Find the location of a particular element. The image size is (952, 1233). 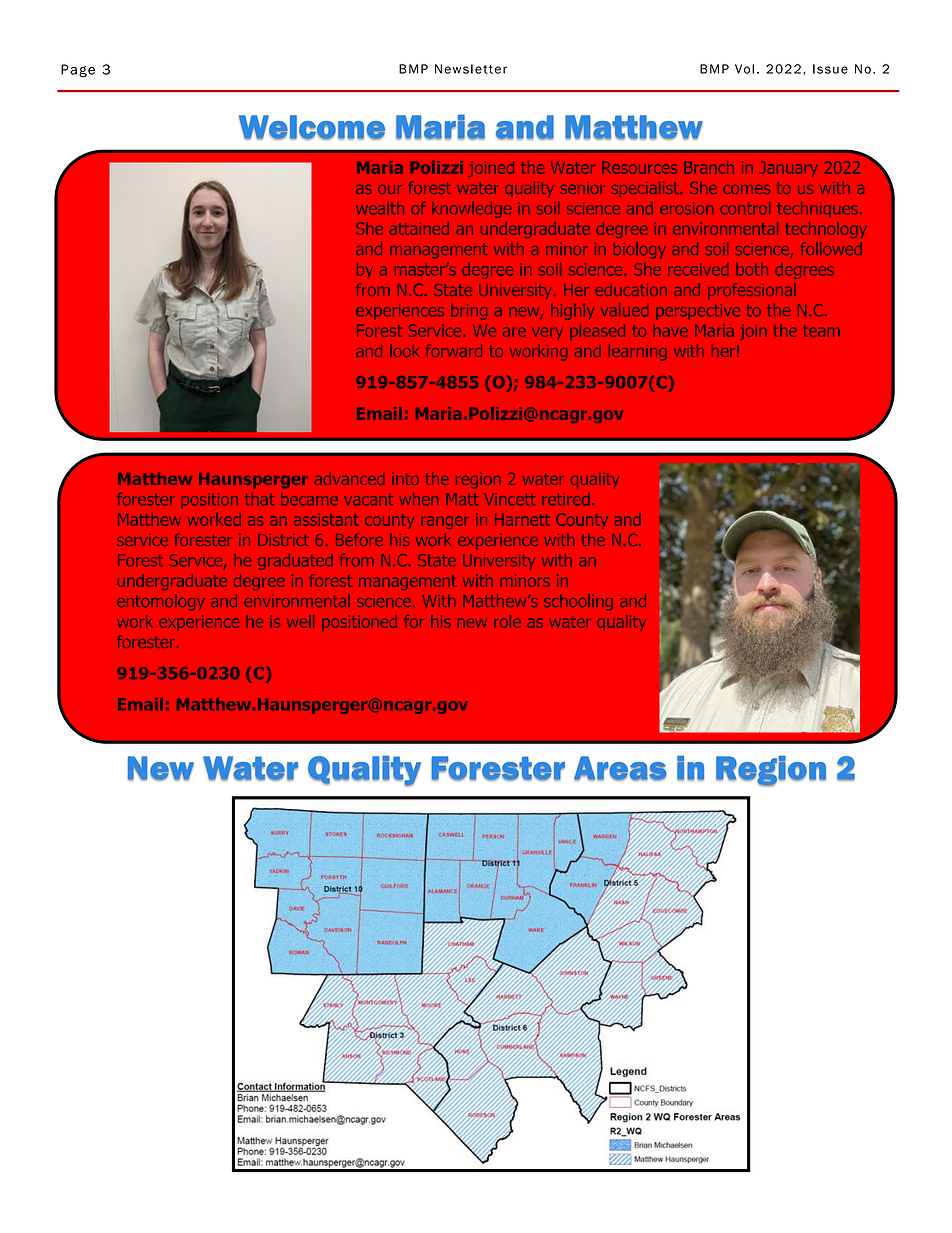

Areas is located at coordinates (620, 768).
